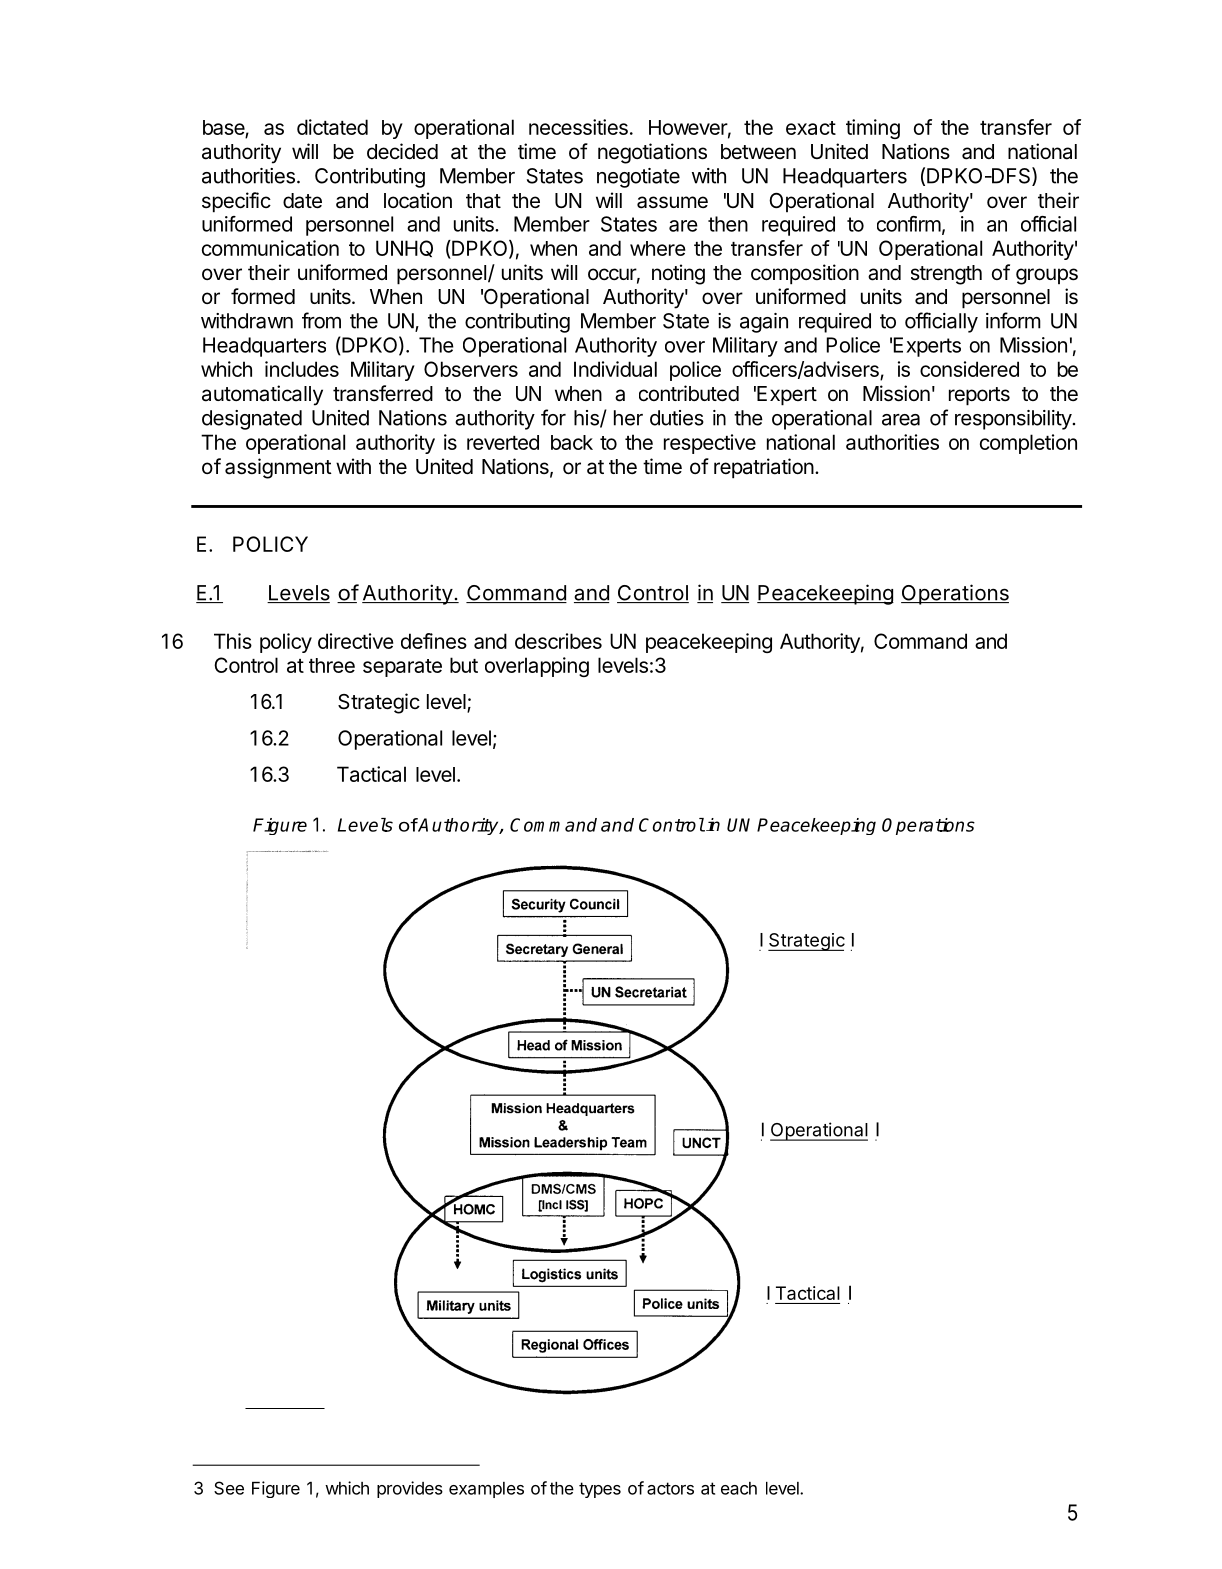  I want to click on date, so click(302, 201).
